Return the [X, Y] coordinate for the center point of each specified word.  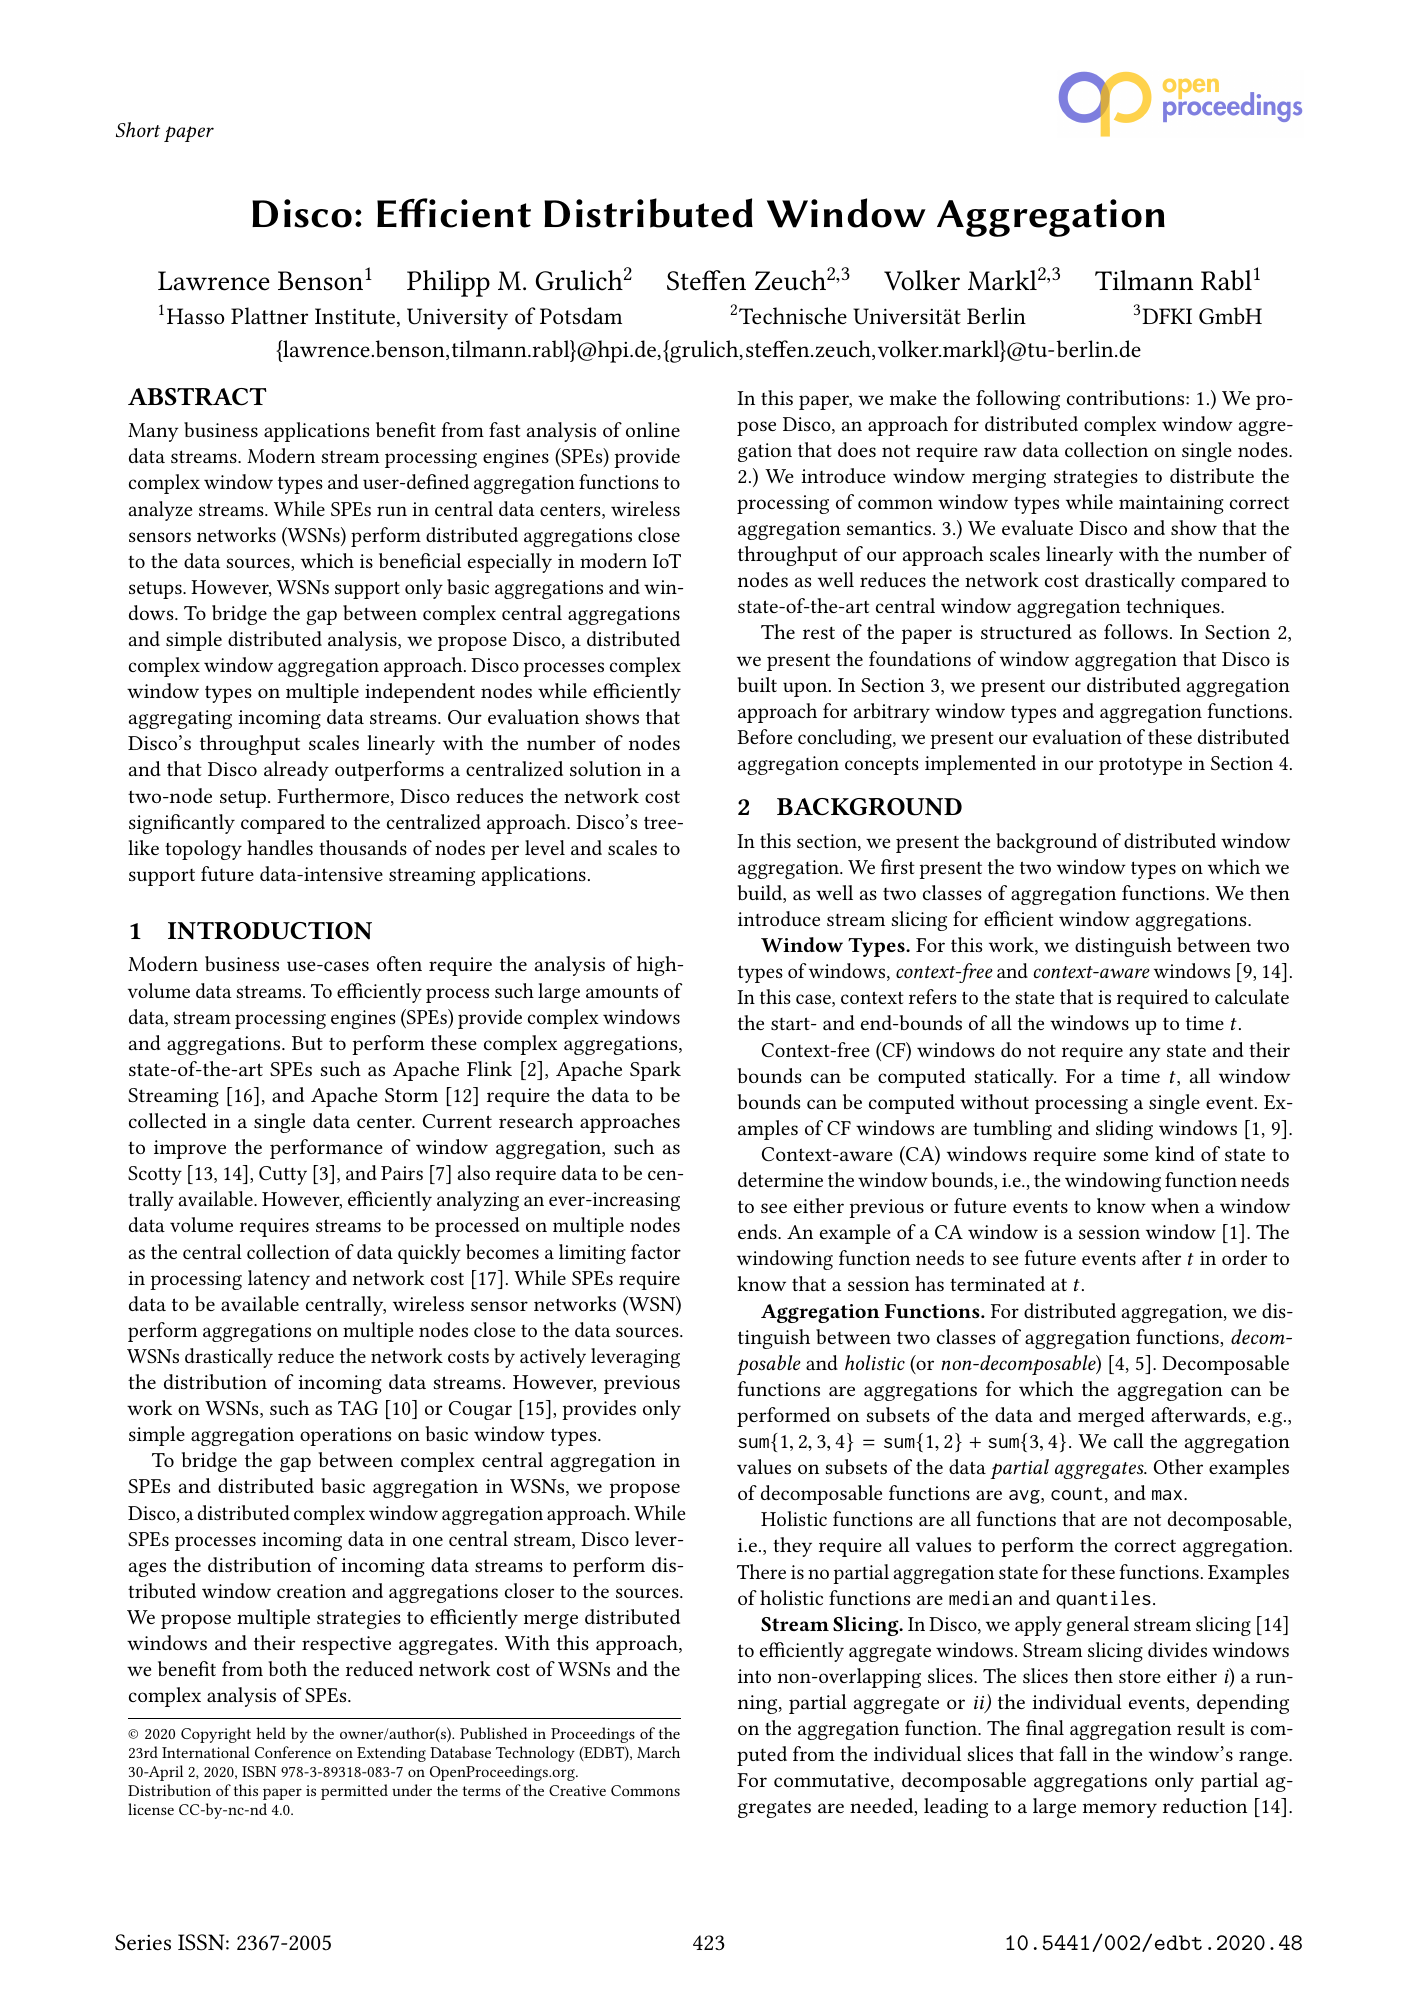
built [757, 684]
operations [345, 1436]
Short [138, 129]
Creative [577, 1790]
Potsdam [581, 316]
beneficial [420, 560]
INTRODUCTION [270, 931]
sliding [1124, 1130]
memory [1120, 1810]
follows [1136, 631]
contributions [1127, 397]
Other [1178, 1466]
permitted [354, 1792]
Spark [655, 1071]
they [792, 1547]
